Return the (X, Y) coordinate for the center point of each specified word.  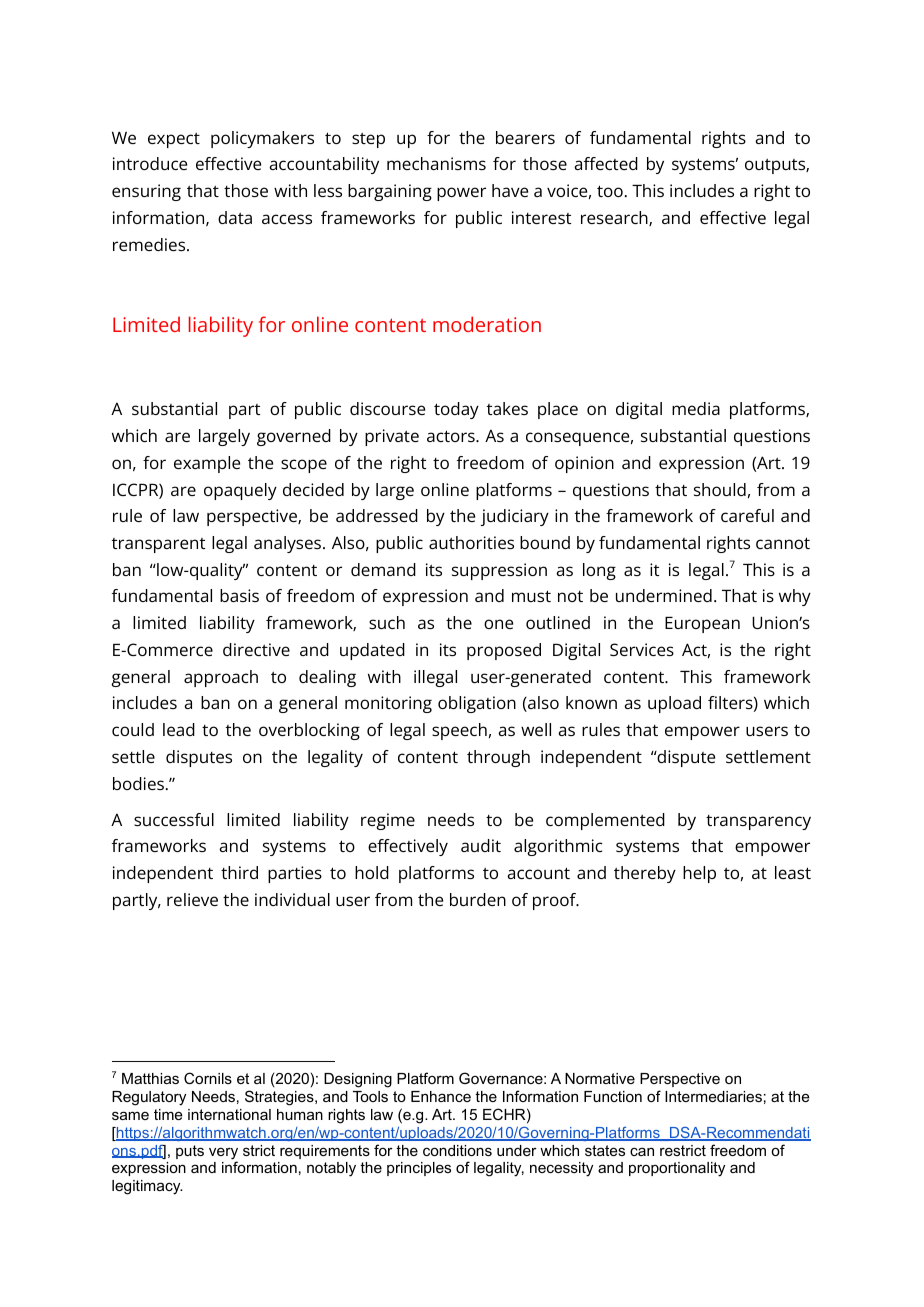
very (223, 1154)
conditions (457, 1150)
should (720, 489)
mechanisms (436, 163)
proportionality (677, 1169)
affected (606, 163)
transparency (758, 822)
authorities (471, 542)
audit (481, 845)
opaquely (240, 491)
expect (174, 140)
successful (174, 819)
